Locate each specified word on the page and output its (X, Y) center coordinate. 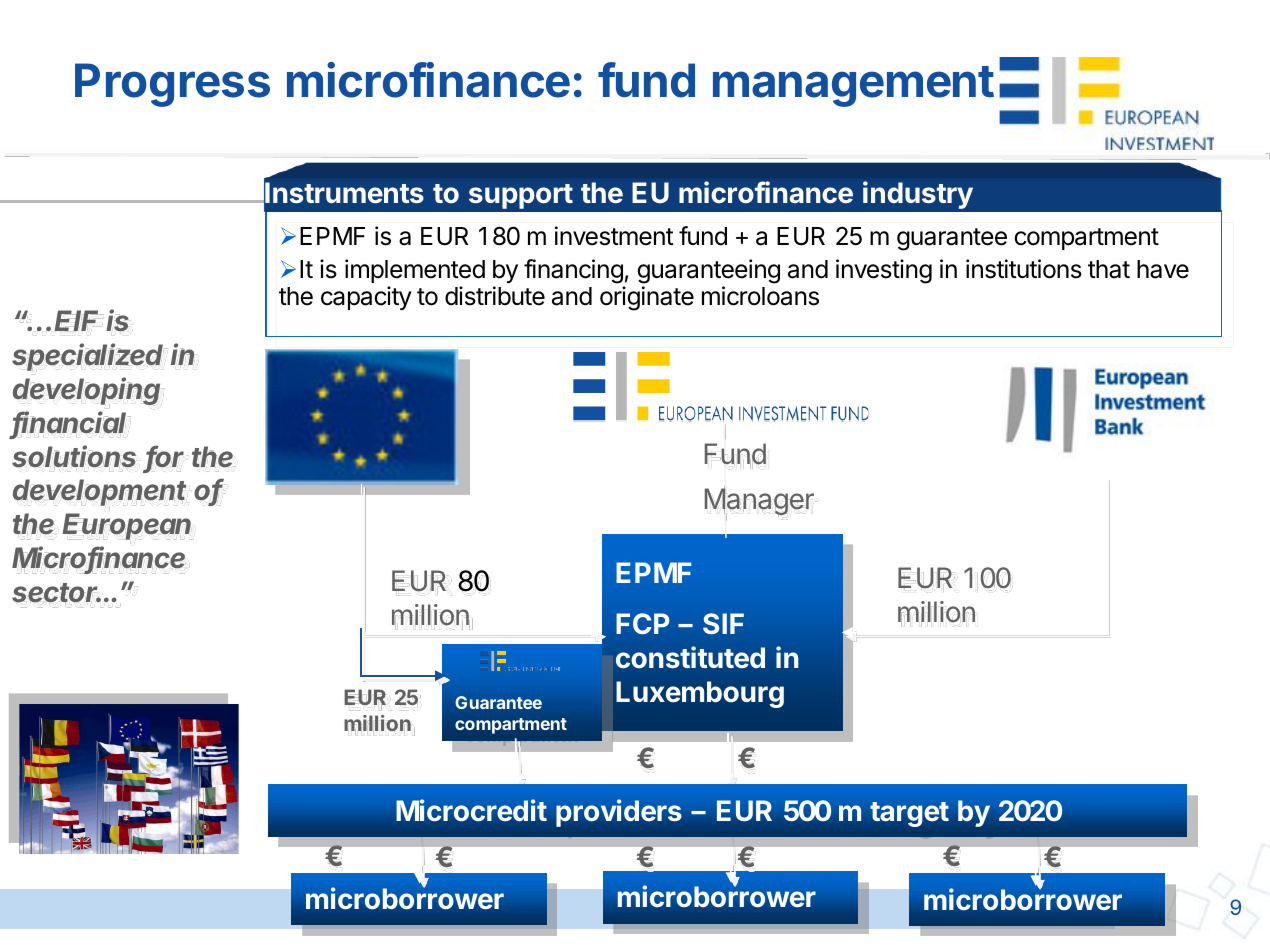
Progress (172, 85)
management (853, 86)
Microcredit (471, 810)
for (165, 457)
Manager (760, 502)
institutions (1024, 269)
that (1109, 269)
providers (619, 813)
